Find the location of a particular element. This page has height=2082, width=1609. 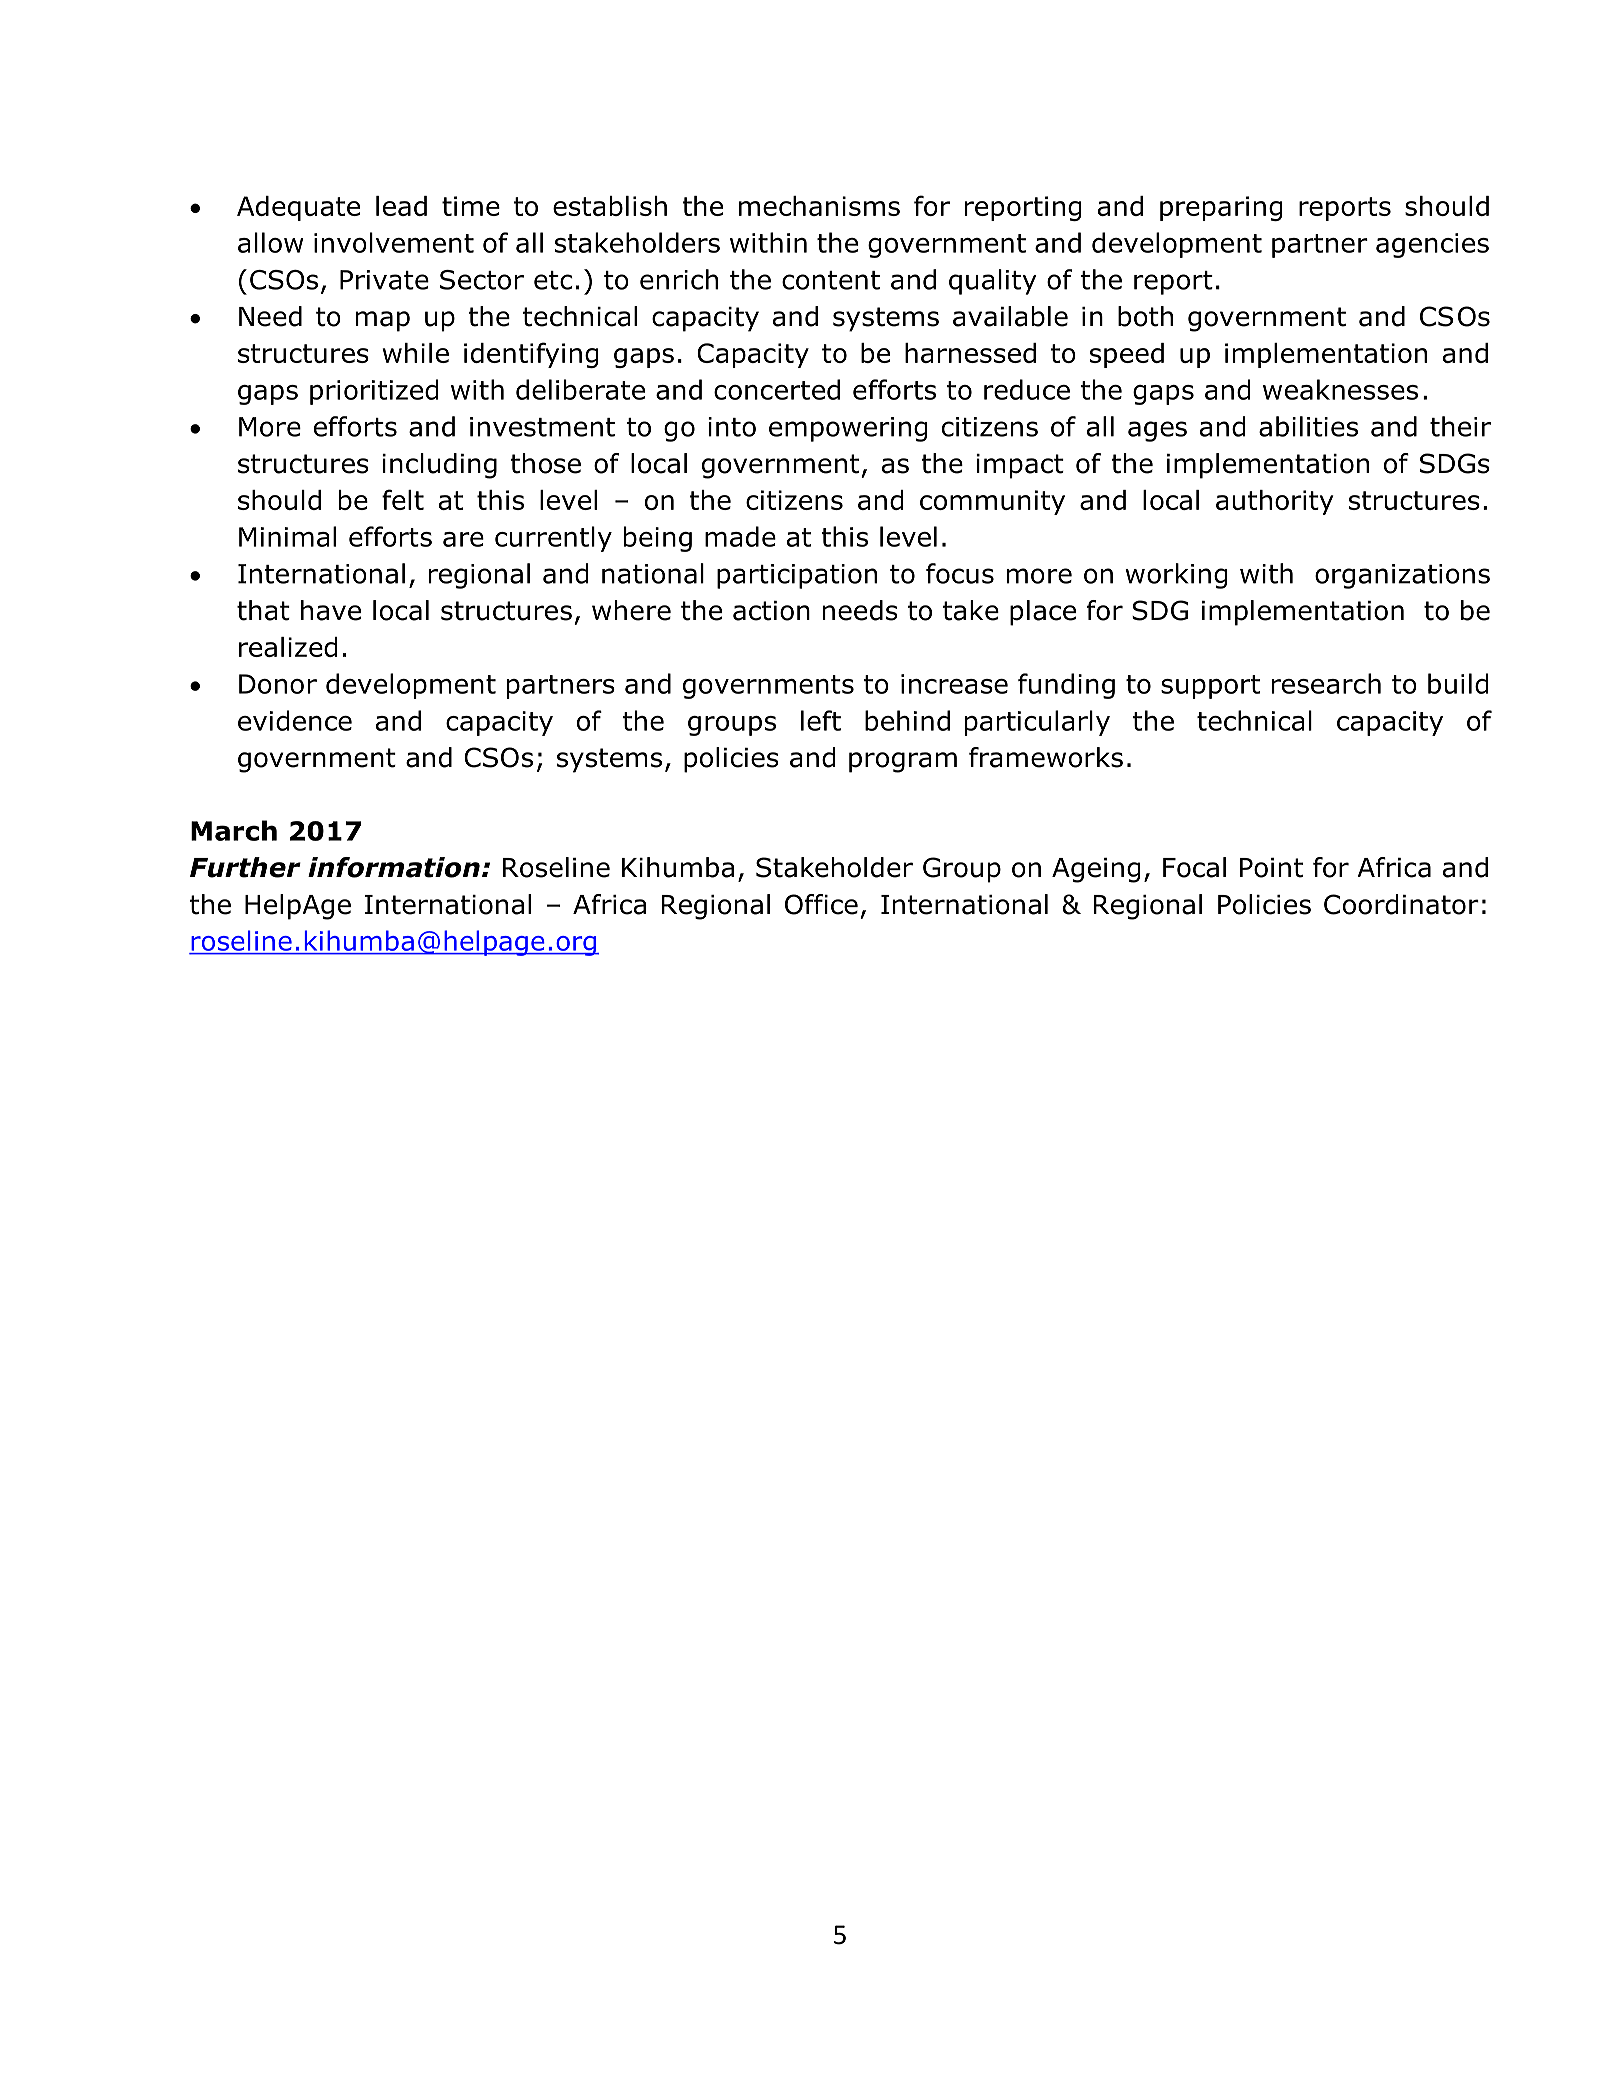

mechanisms is located at coordinates (819, 206).
